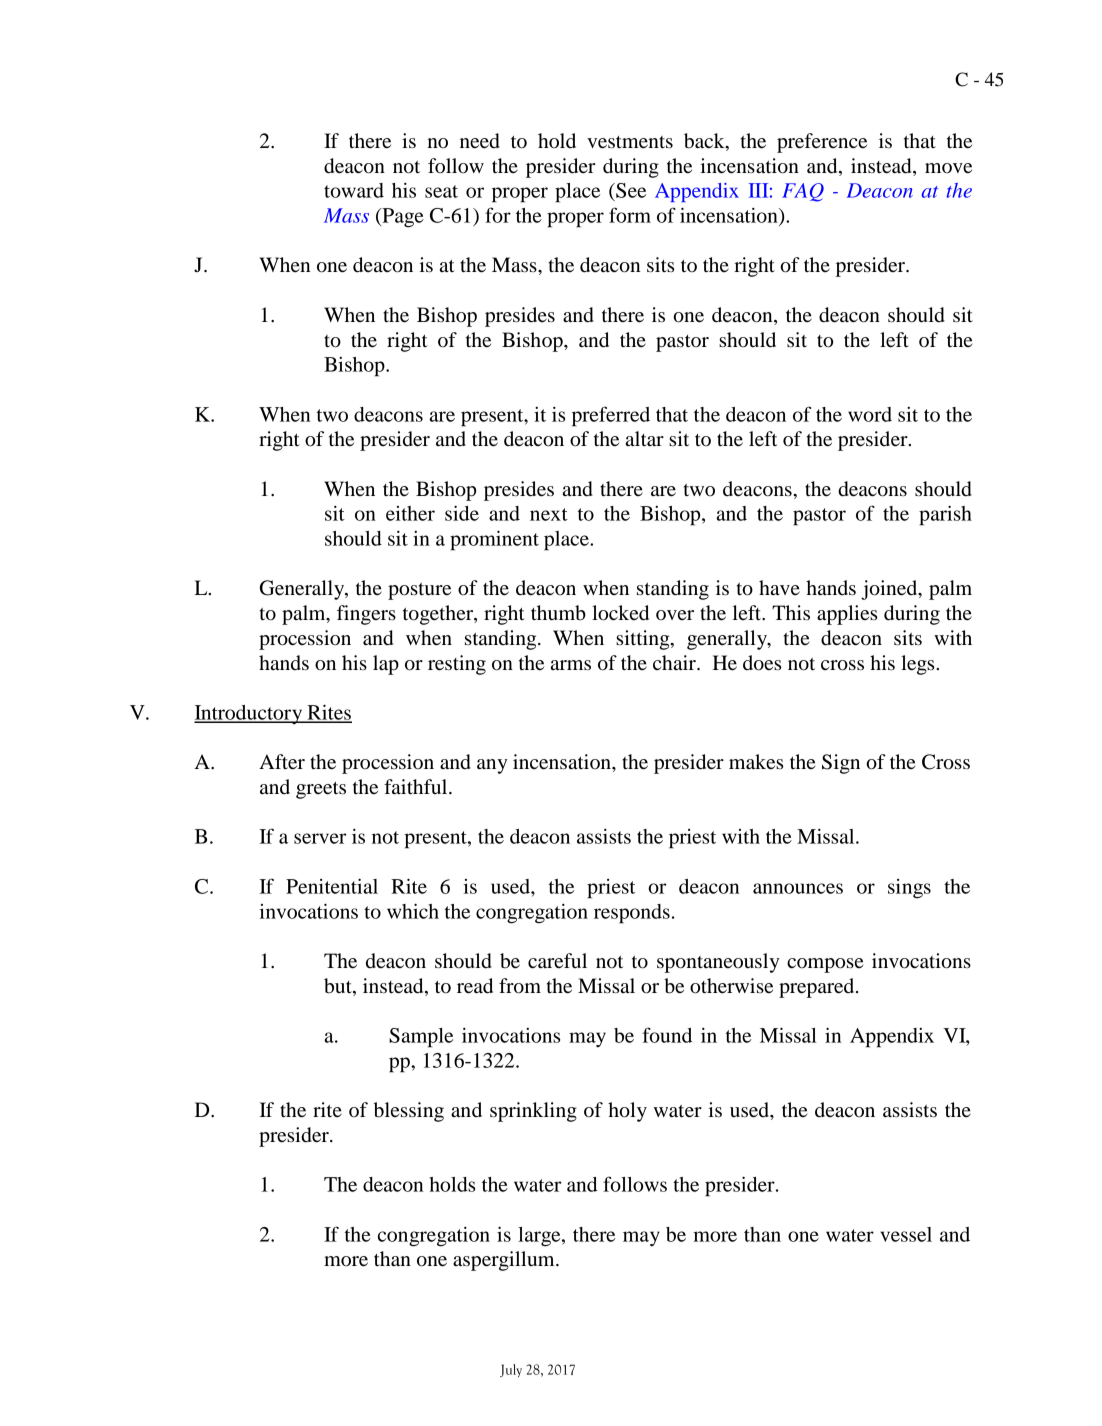  I want to click on preference, so click(822, 143).
